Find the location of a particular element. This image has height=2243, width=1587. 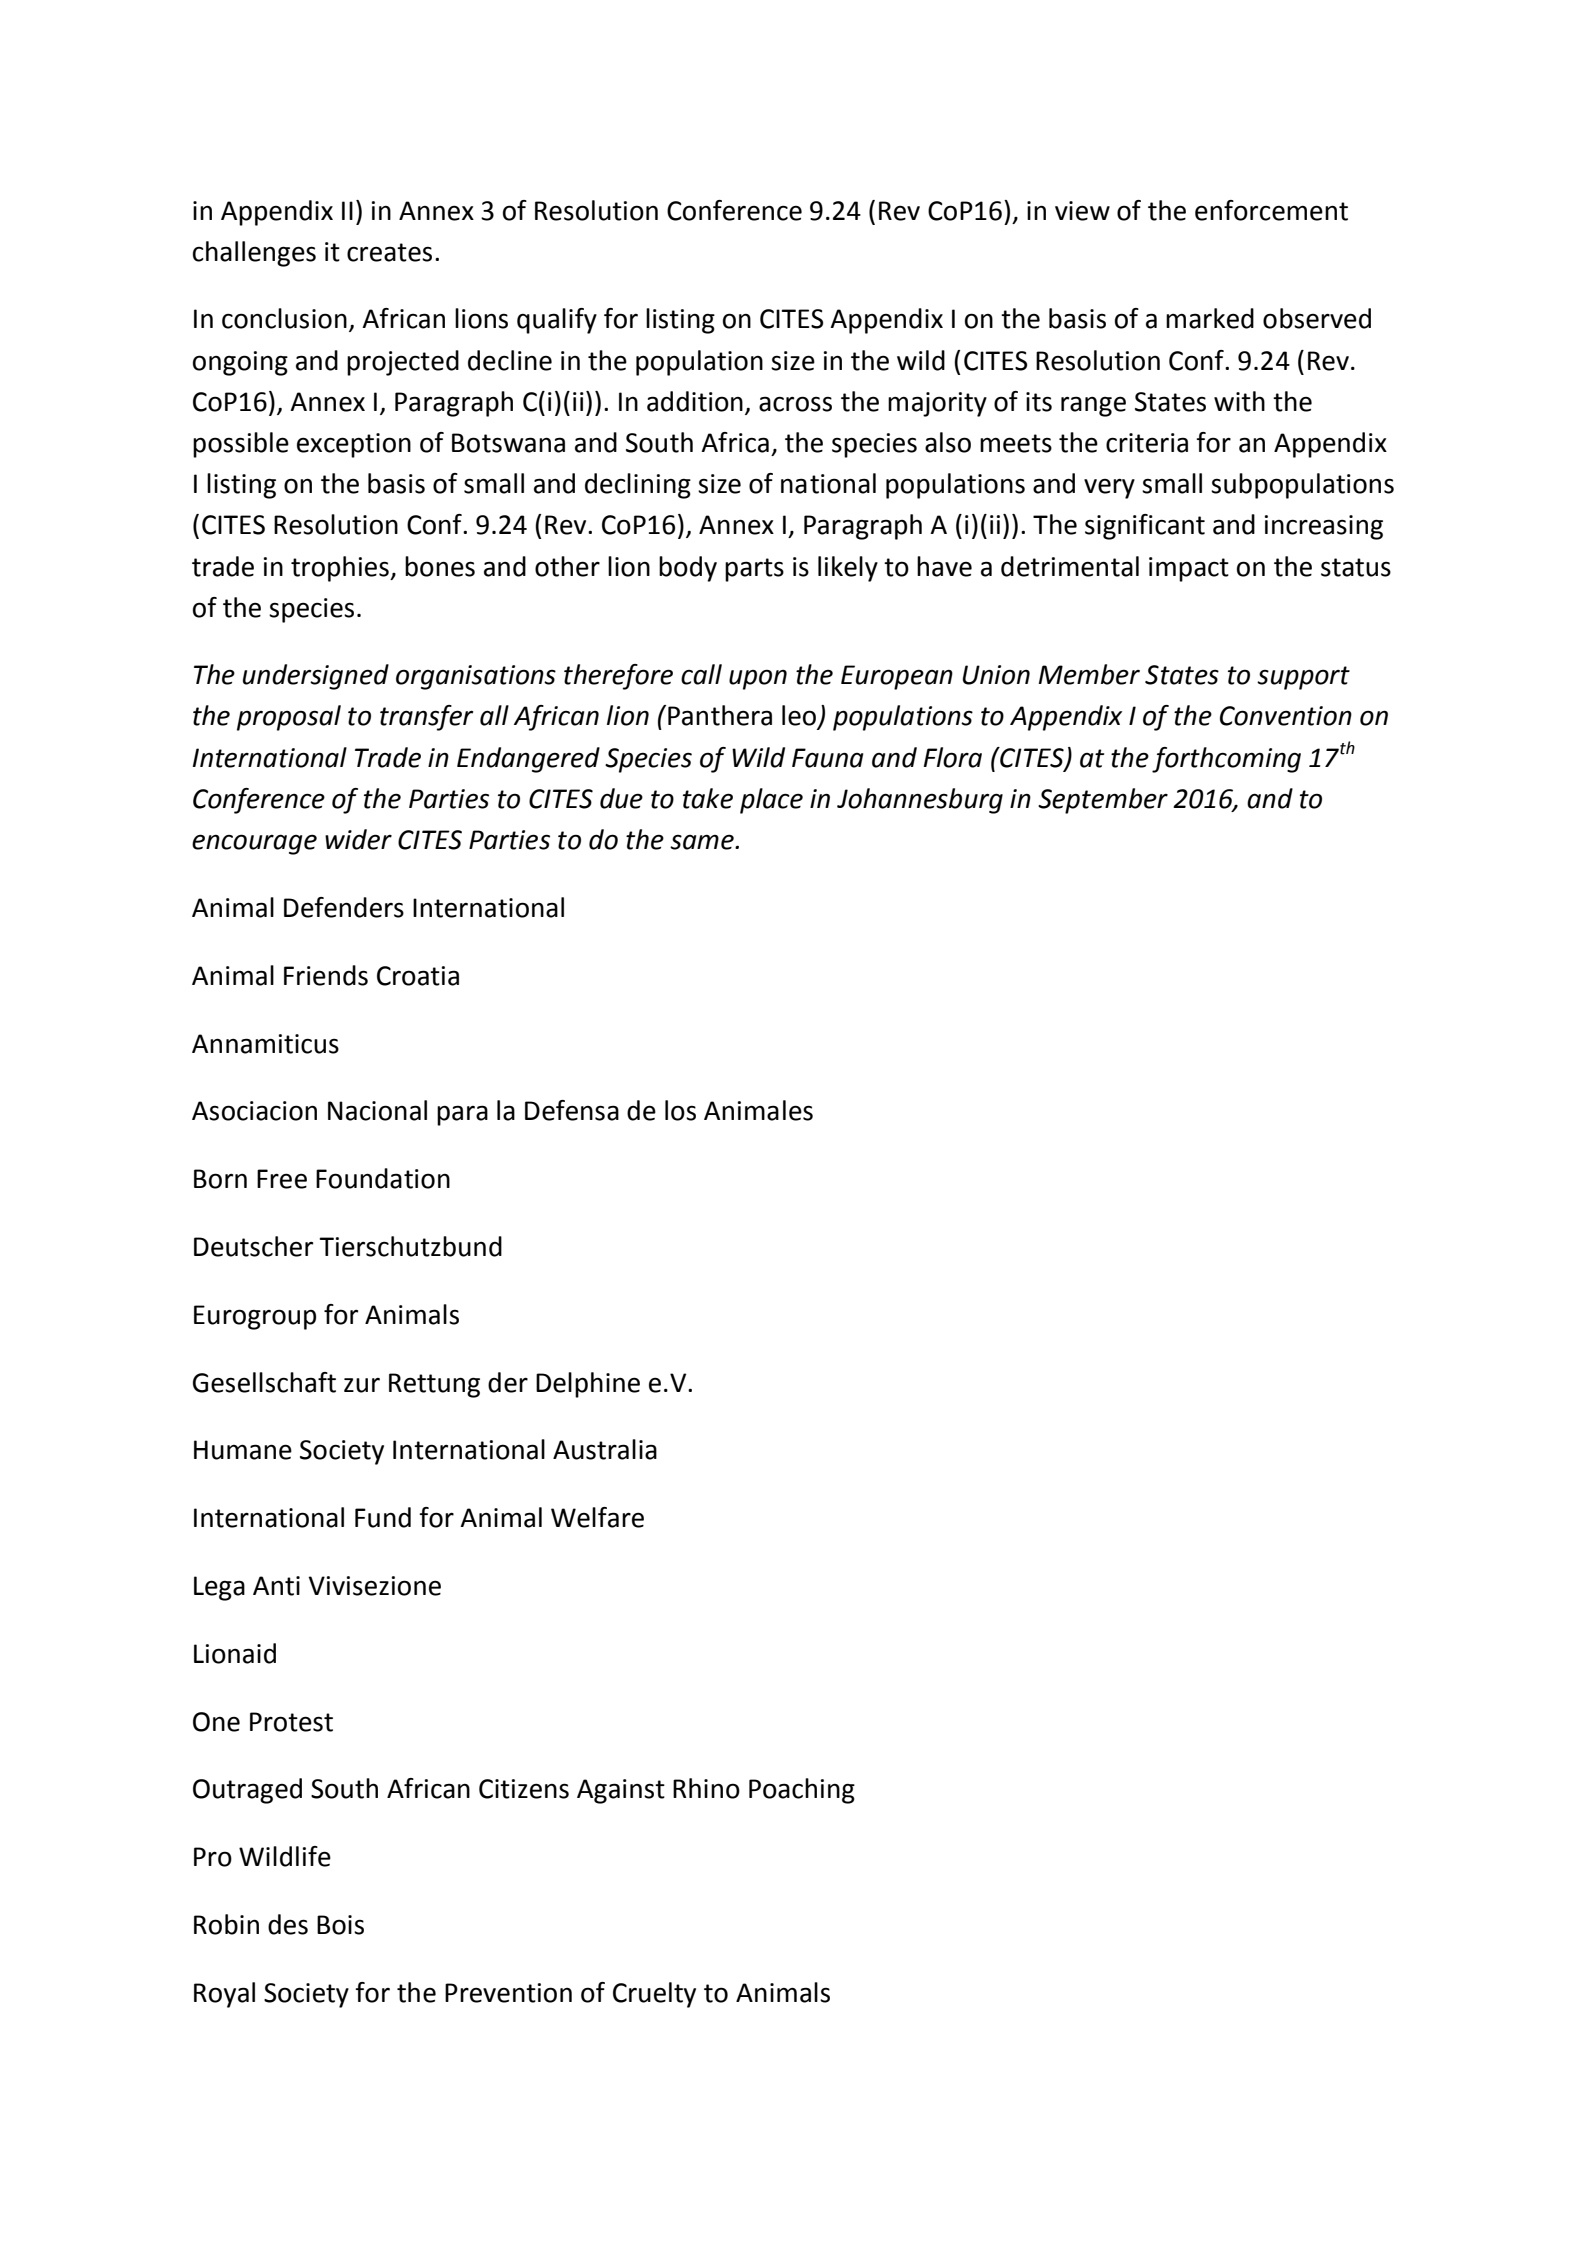

marked is located at coordinates (1210, 318).
